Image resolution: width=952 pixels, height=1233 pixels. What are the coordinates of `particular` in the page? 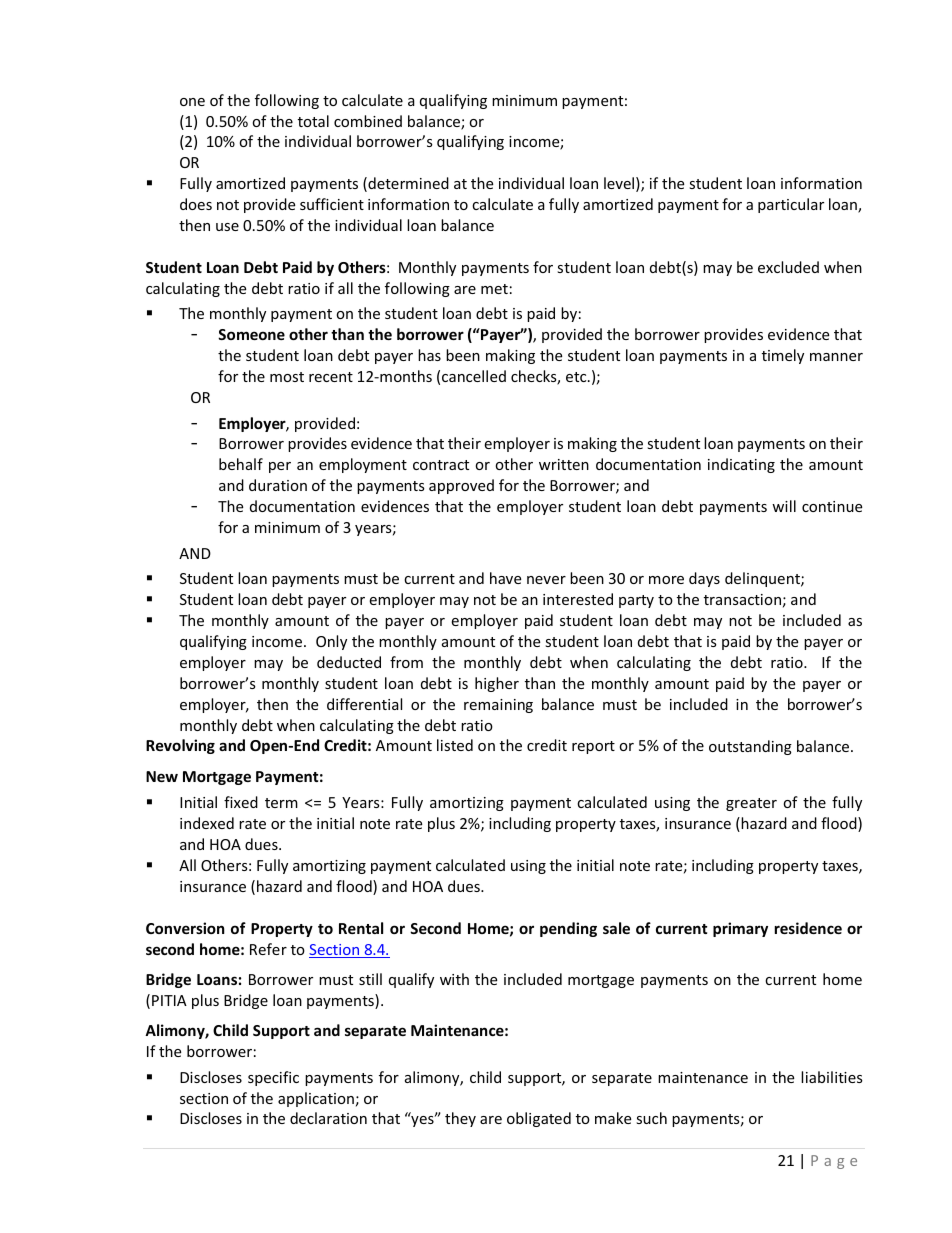 It's located at (791, 205).
